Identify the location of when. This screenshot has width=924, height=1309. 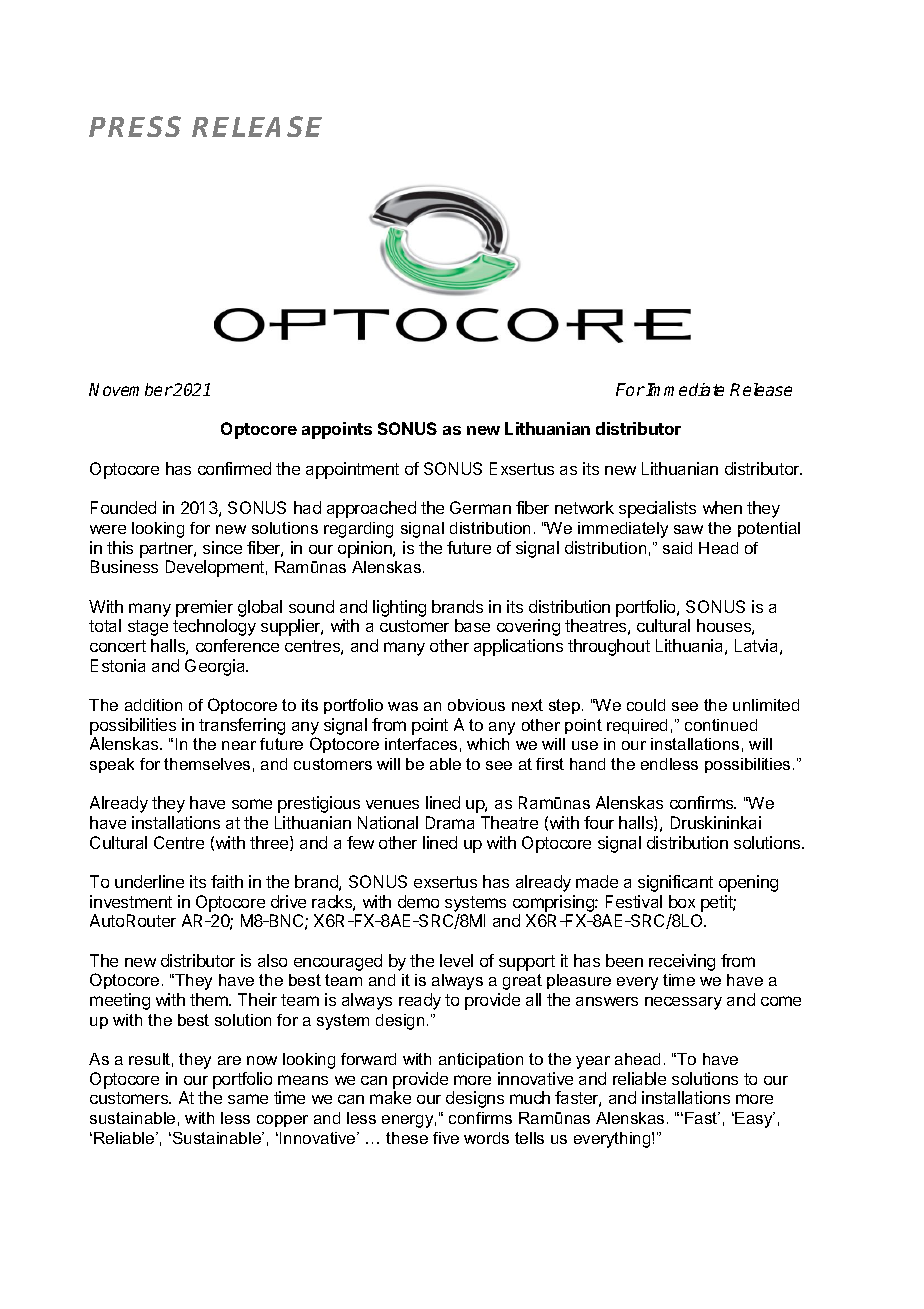
(722, 507).
